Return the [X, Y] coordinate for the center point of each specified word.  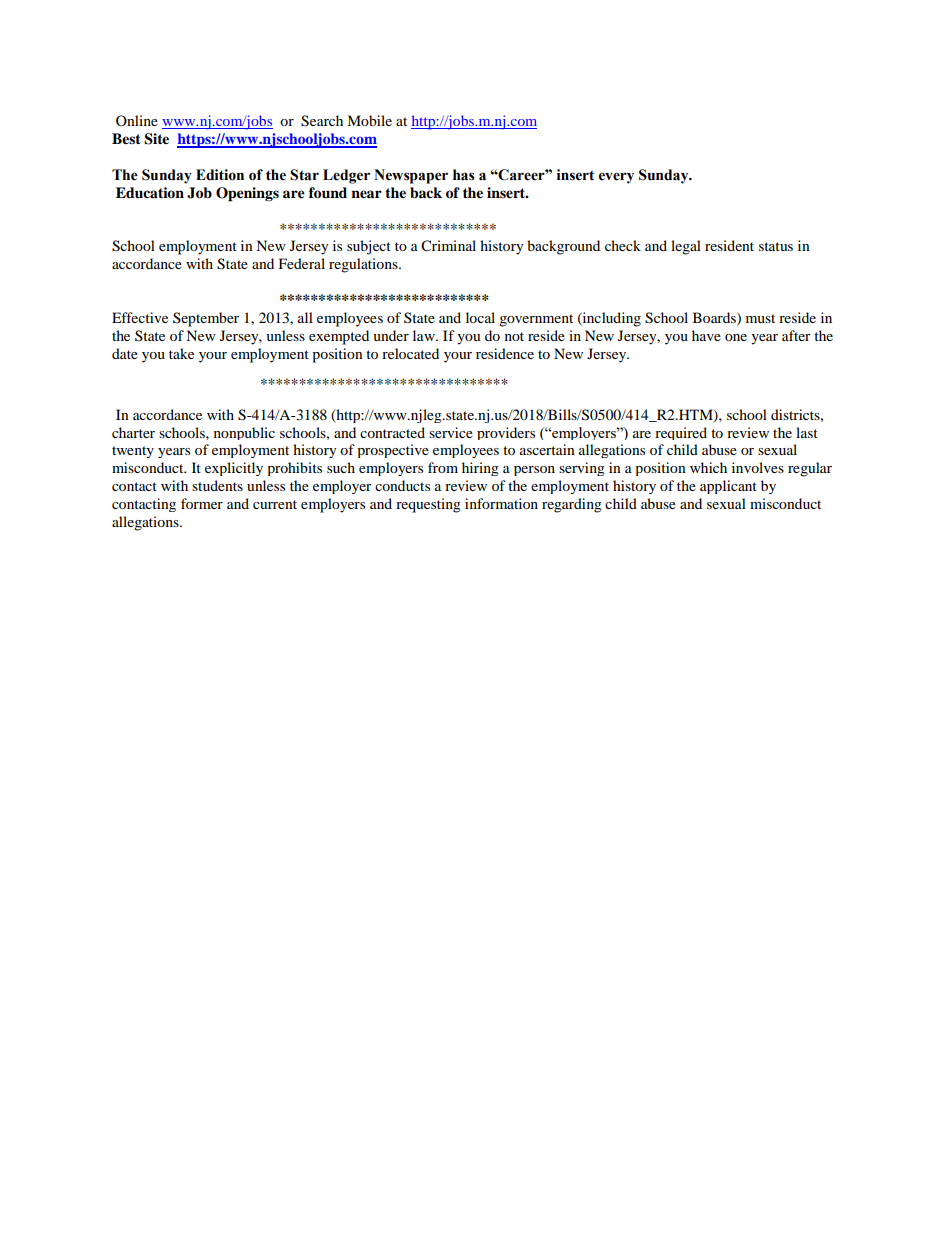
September [206, 319]
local [480, 317]
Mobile [369, 120]
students [217, 485]
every [616, 178]
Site [156, 139]
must [760, 318]
